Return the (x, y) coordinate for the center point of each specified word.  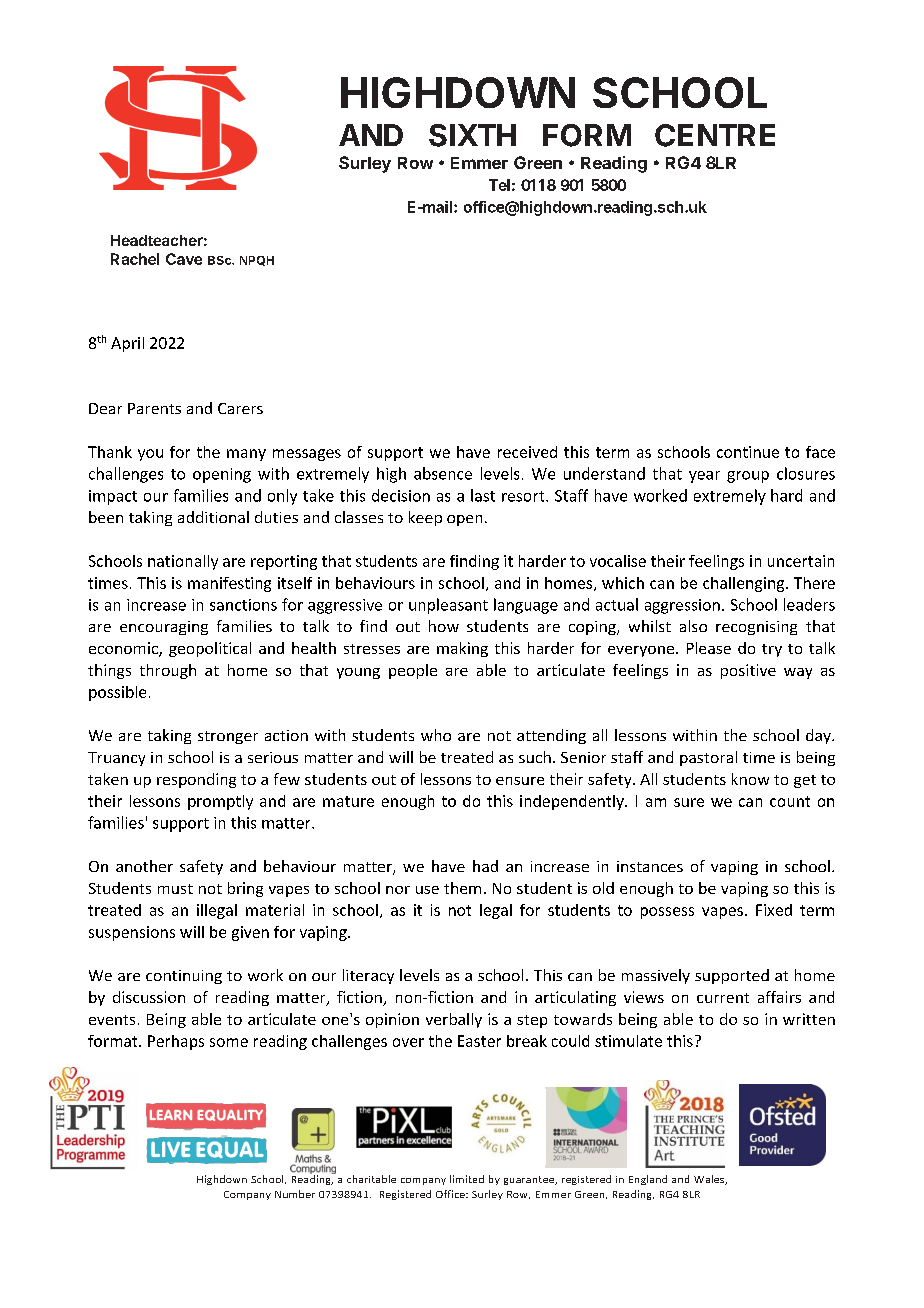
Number (295, 1194)
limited (467, 1179)
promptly (220, 802)
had (485, 866)
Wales (710, 1180)
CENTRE (715, 135)
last (483, 495)
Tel (499, 185)
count (790, 801)
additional (213, 517)
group (748, 477)
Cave (184, 259)
